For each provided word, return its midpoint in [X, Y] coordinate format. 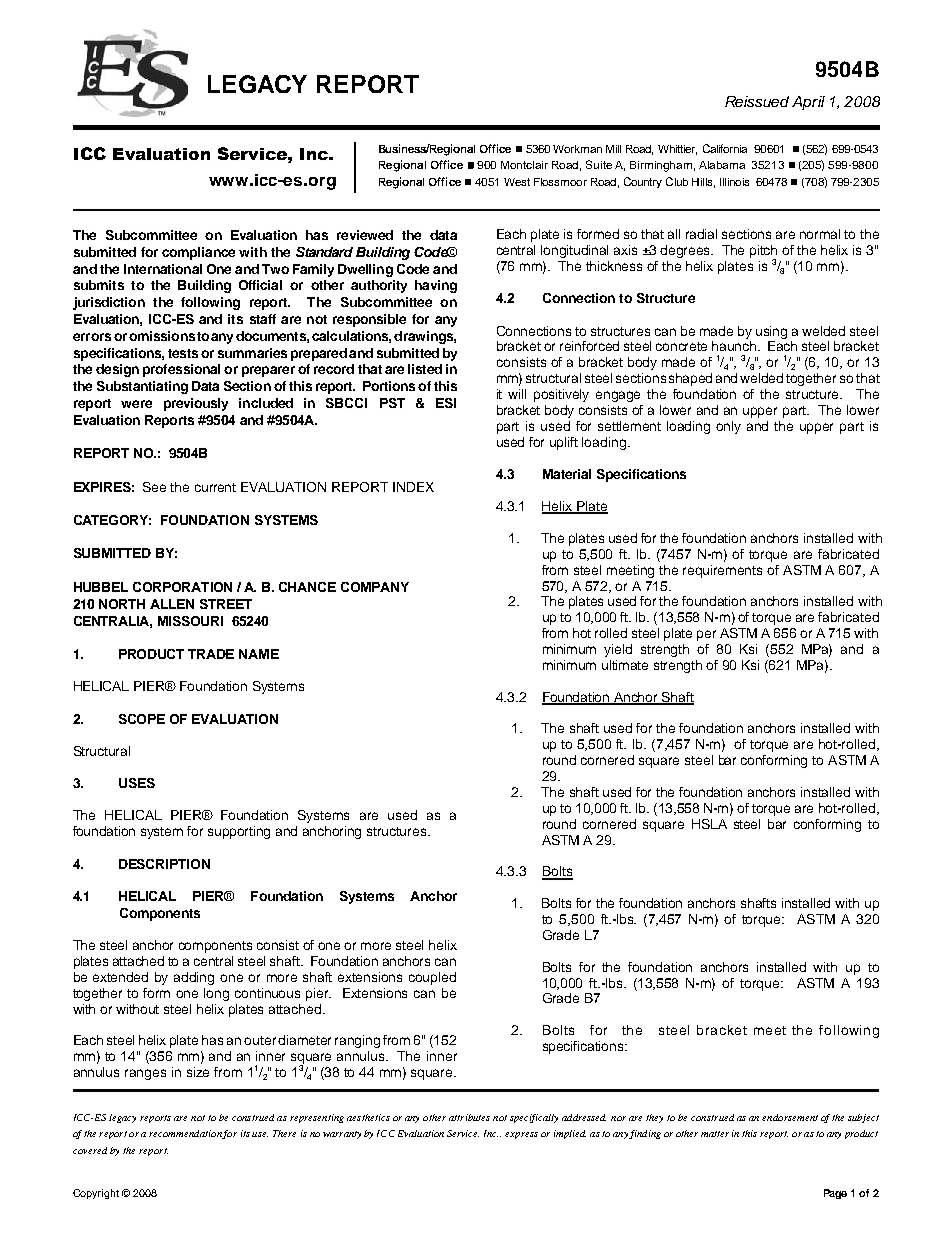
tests [183, 353]
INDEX [413, 487]
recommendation [186, 1134]
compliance [198, 253]
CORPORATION [182, 587]
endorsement [790, 1117]
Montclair [524, 165]
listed [425, 369]
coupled [432, 978]
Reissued [757, 101]
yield [618, 650]
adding [194, 978]
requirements [722, 571]
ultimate [625, 665]
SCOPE [142, 719]
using [771, 332]
